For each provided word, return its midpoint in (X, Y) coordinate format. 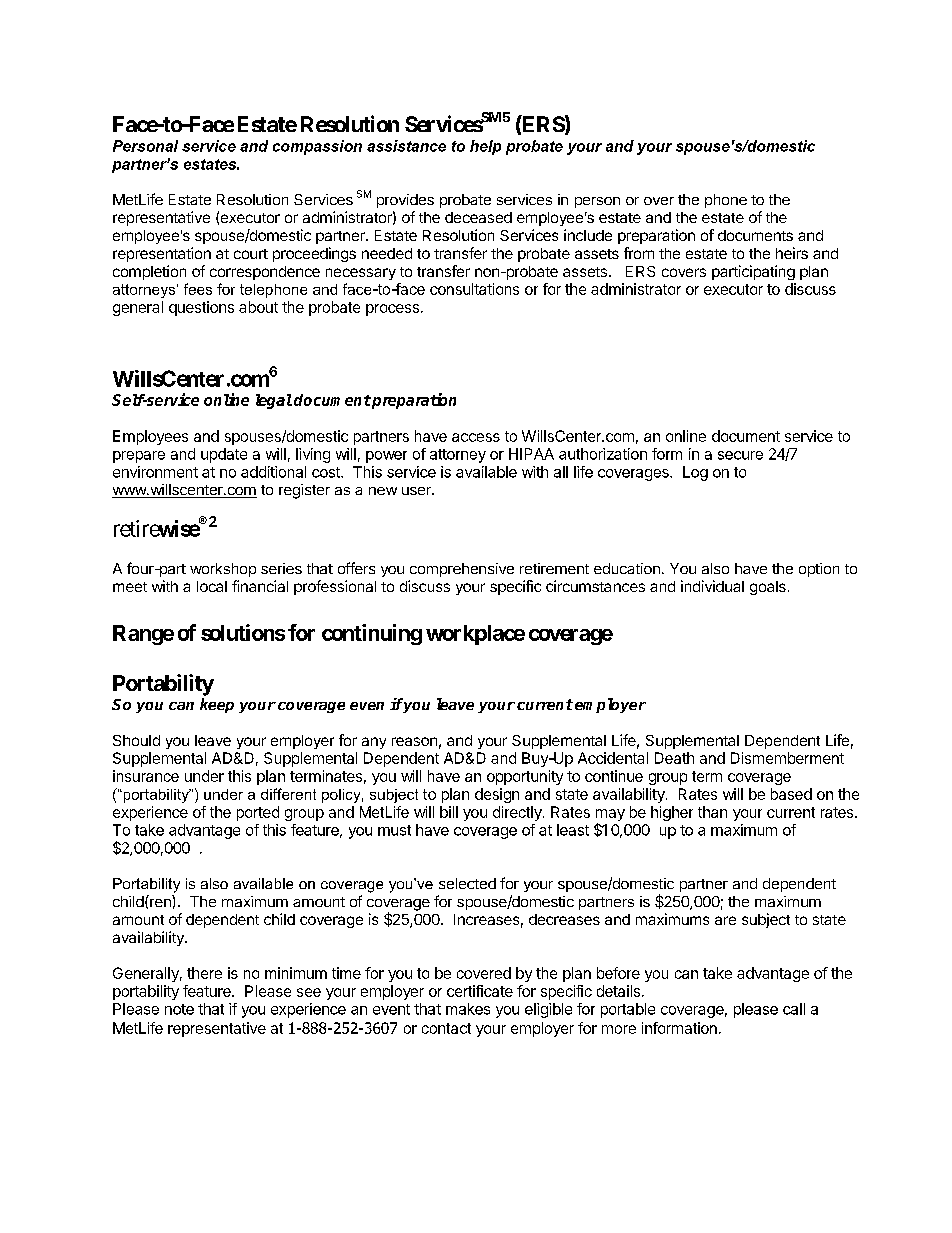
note (179, 1009)
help (485, 147)
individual (712, 586)
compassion (317, 147)
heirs (792, 253)
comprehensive (462, 570)
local (212, 586)
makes (468, 1009)
